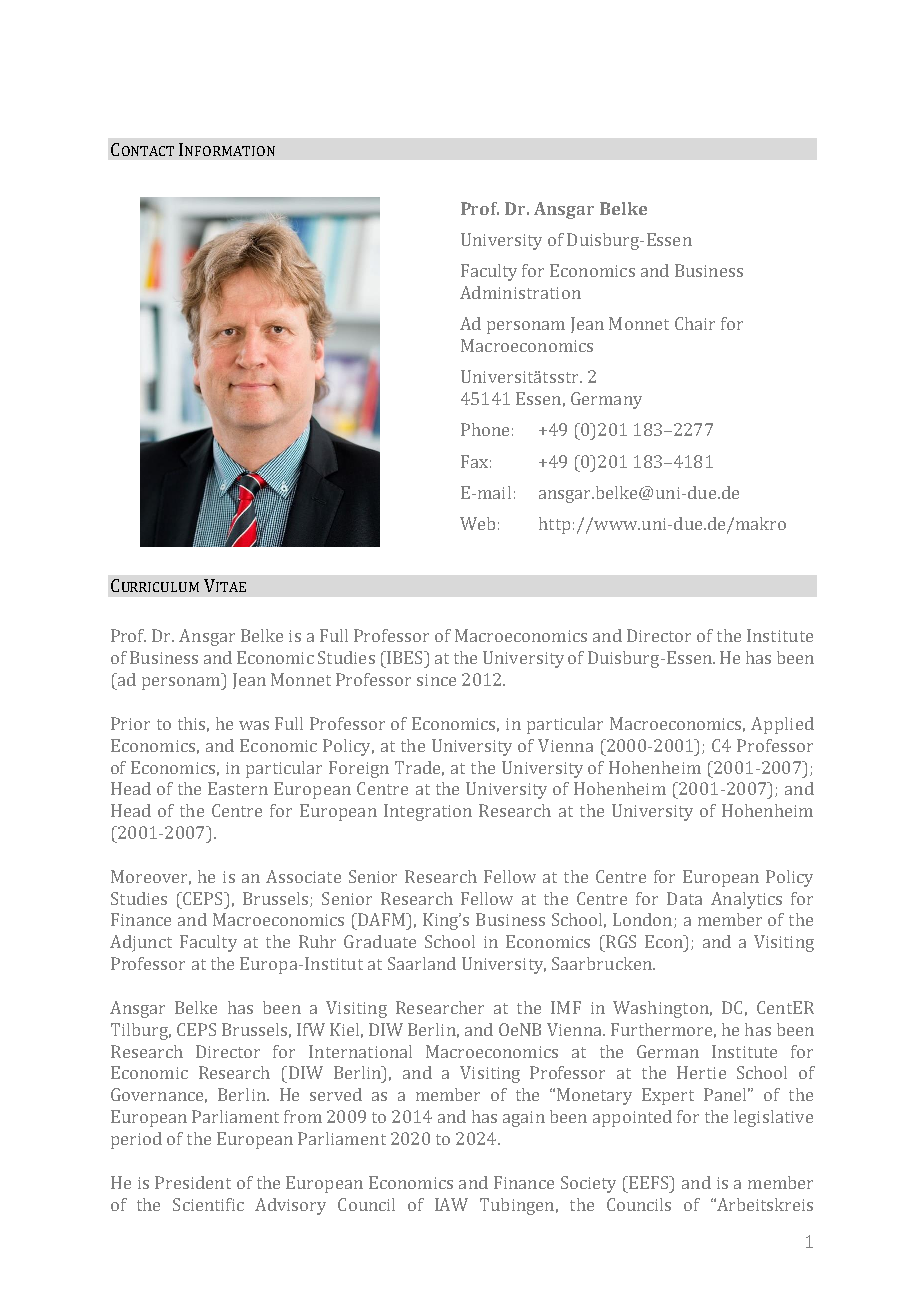 This page has width=924, height=1308. What do you see at coordinates (695, 323) in the page?
I see `Chair` at bounding box center [695, 323].
